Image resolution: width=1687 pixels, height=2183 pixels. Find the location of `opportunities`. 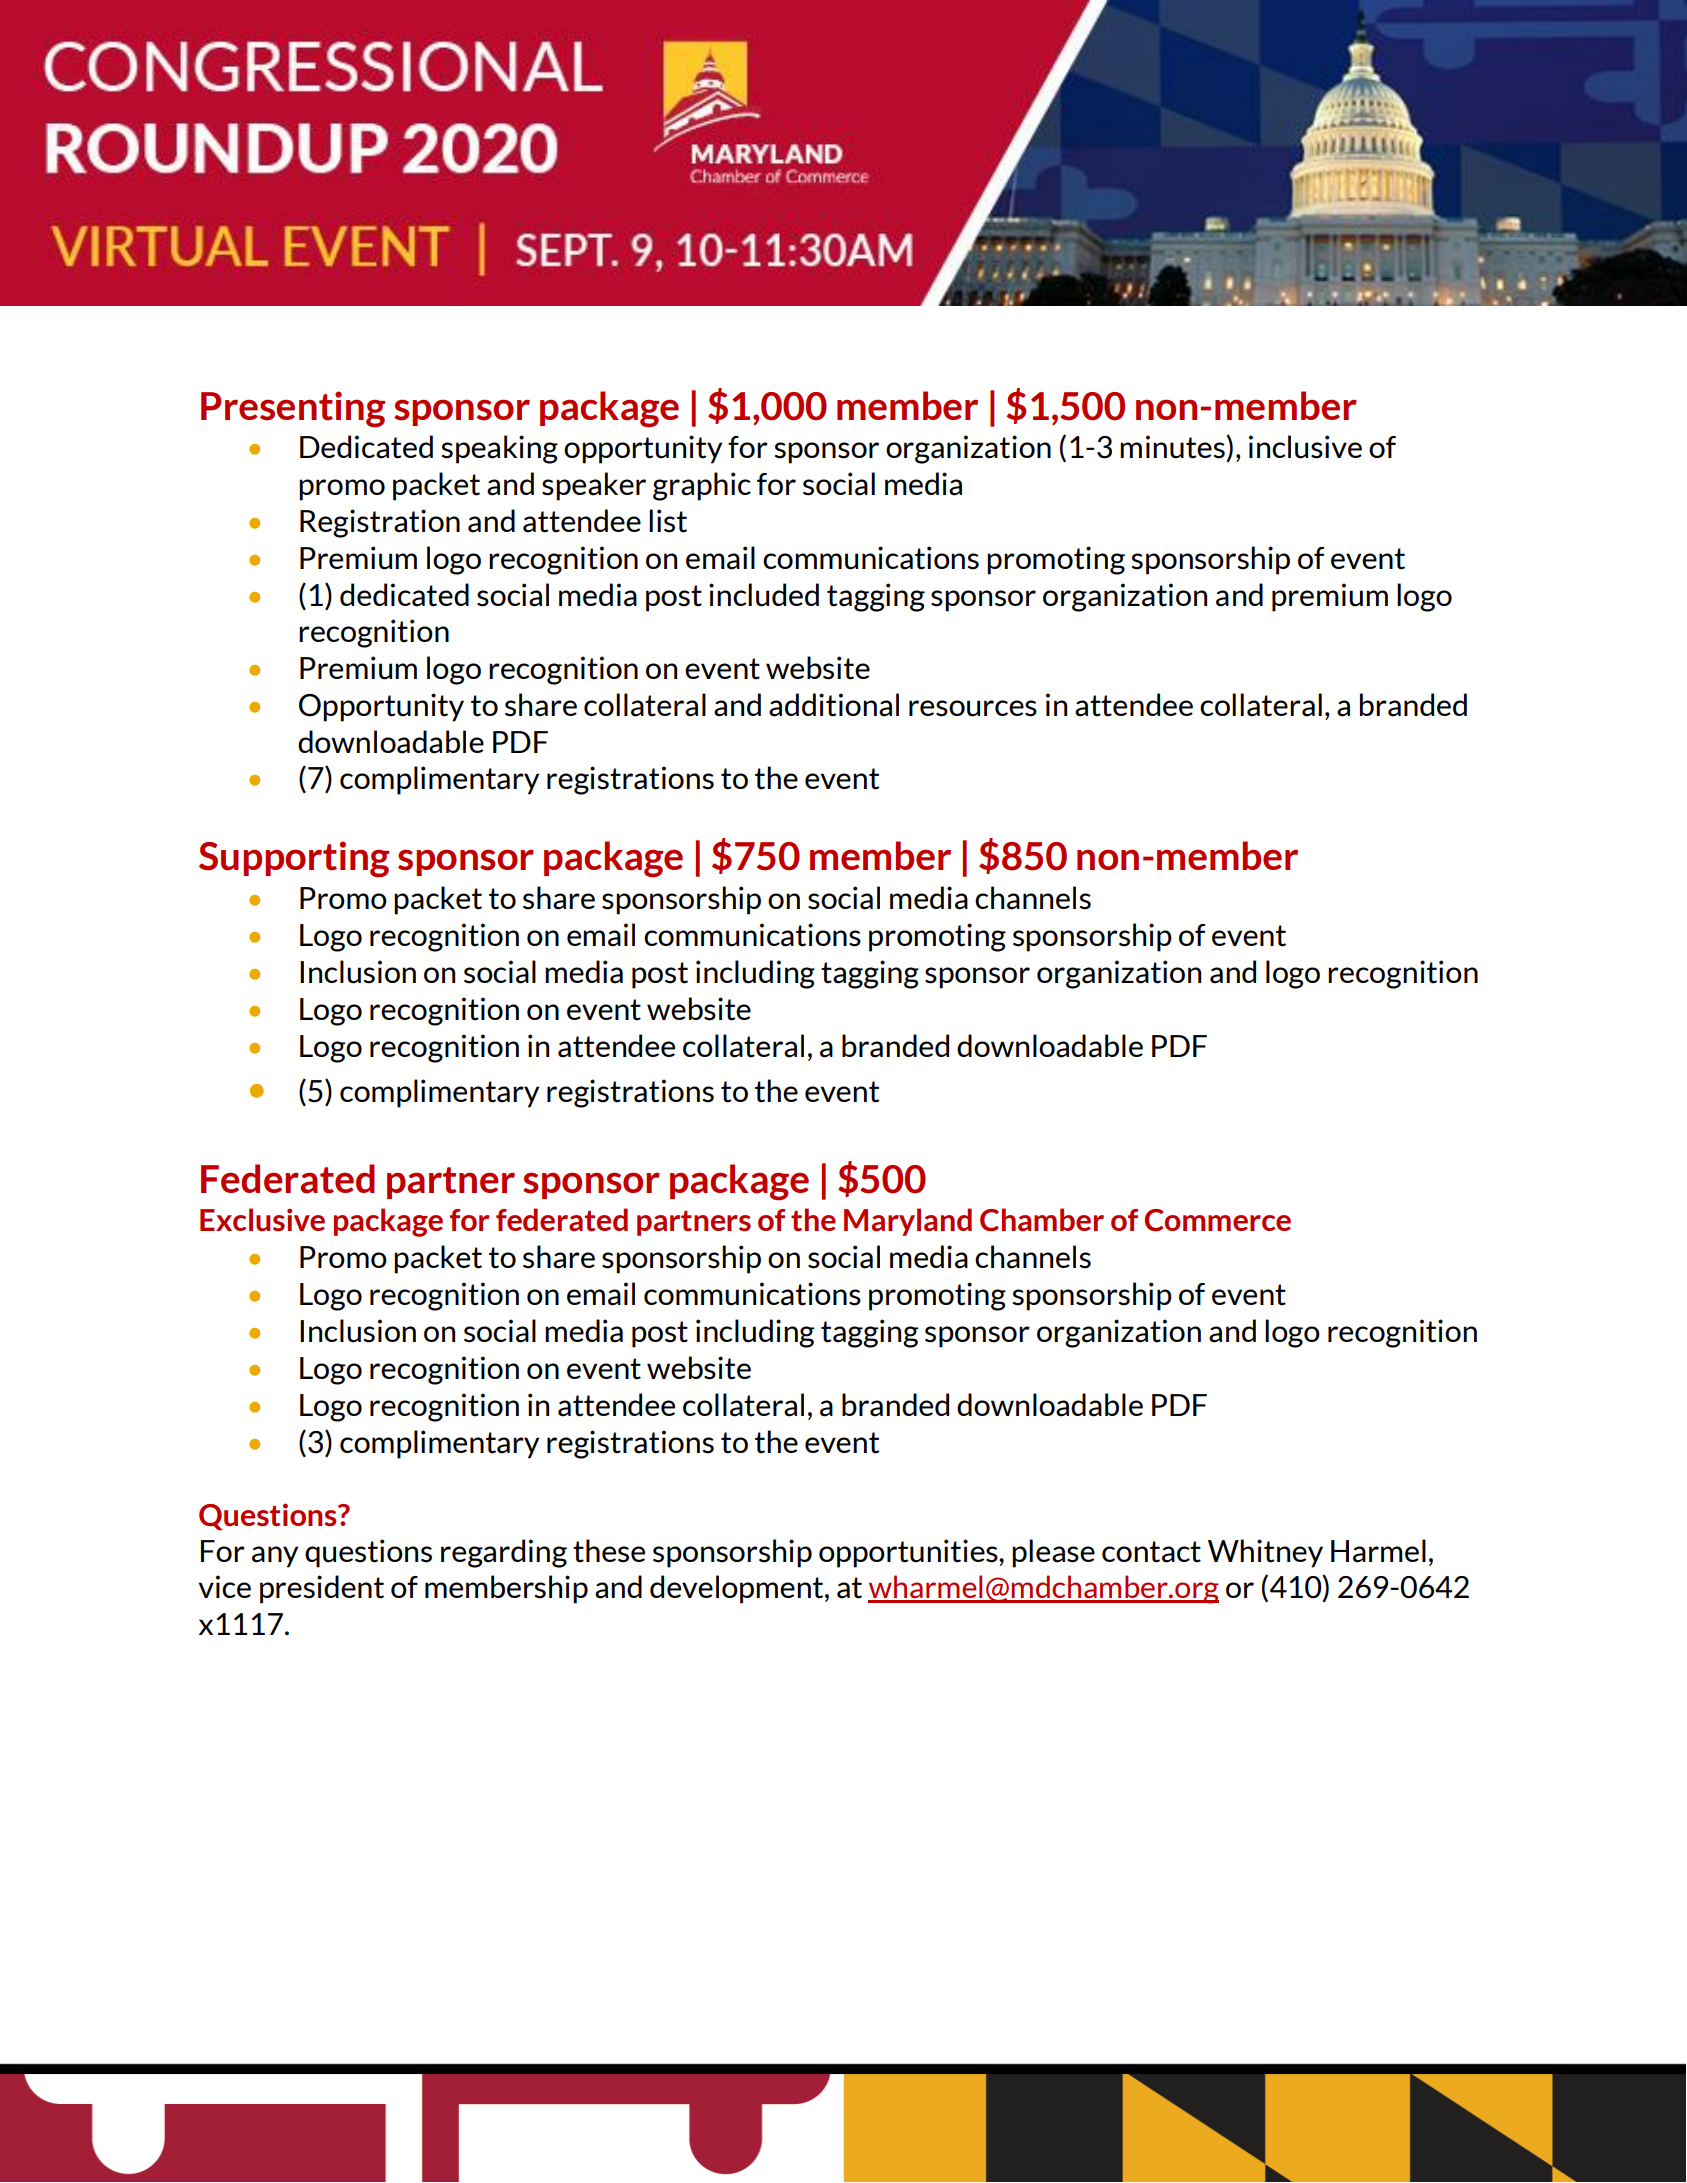

opportunities is located at coordinates (909, 1553).
